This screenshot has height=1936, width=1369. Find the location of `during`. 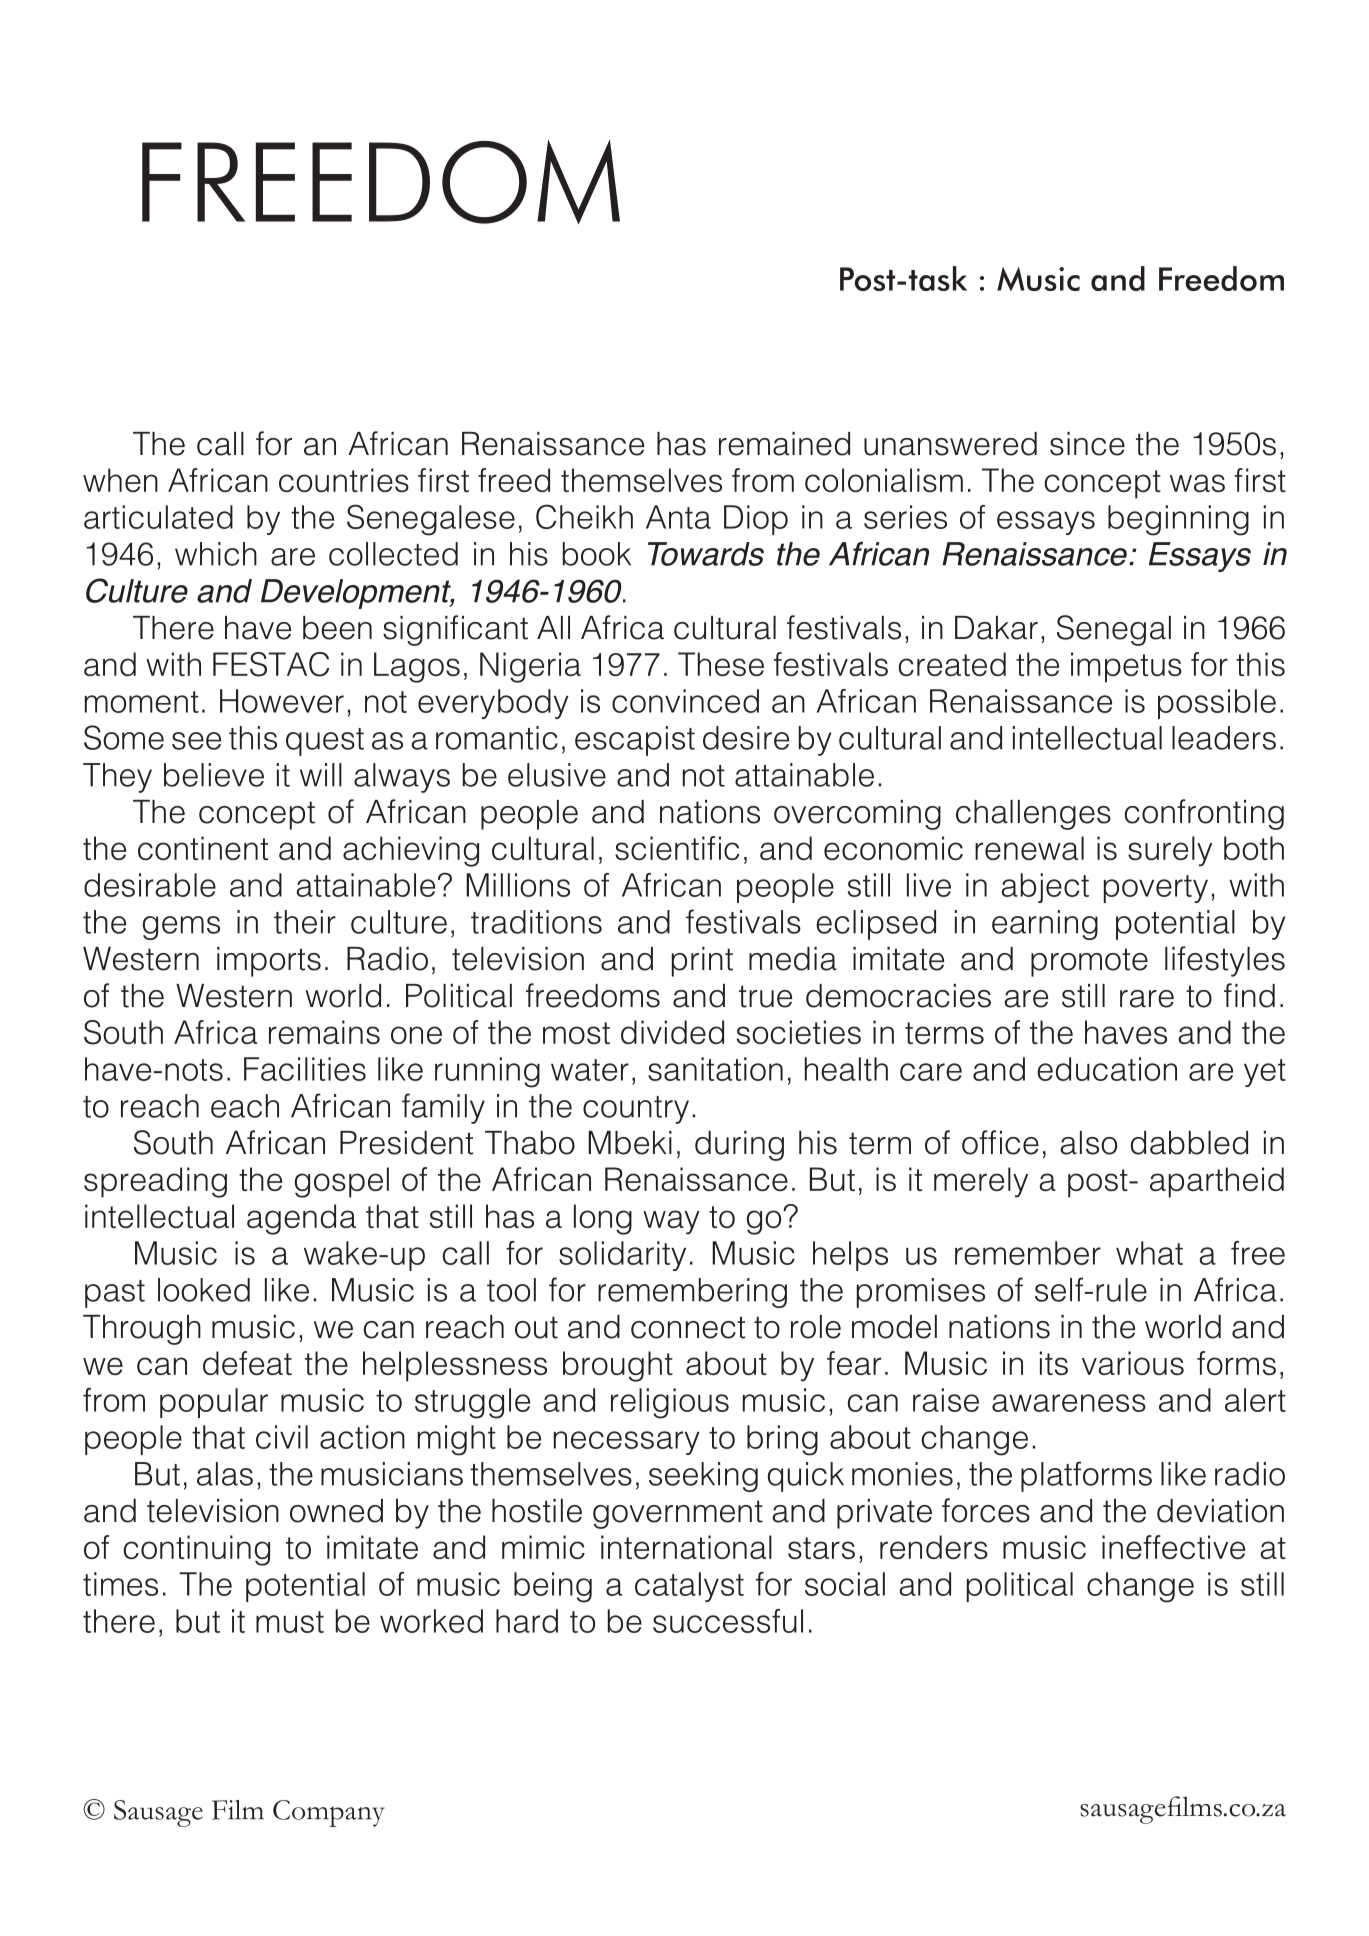

during is located at coordinates (739, 1146).
